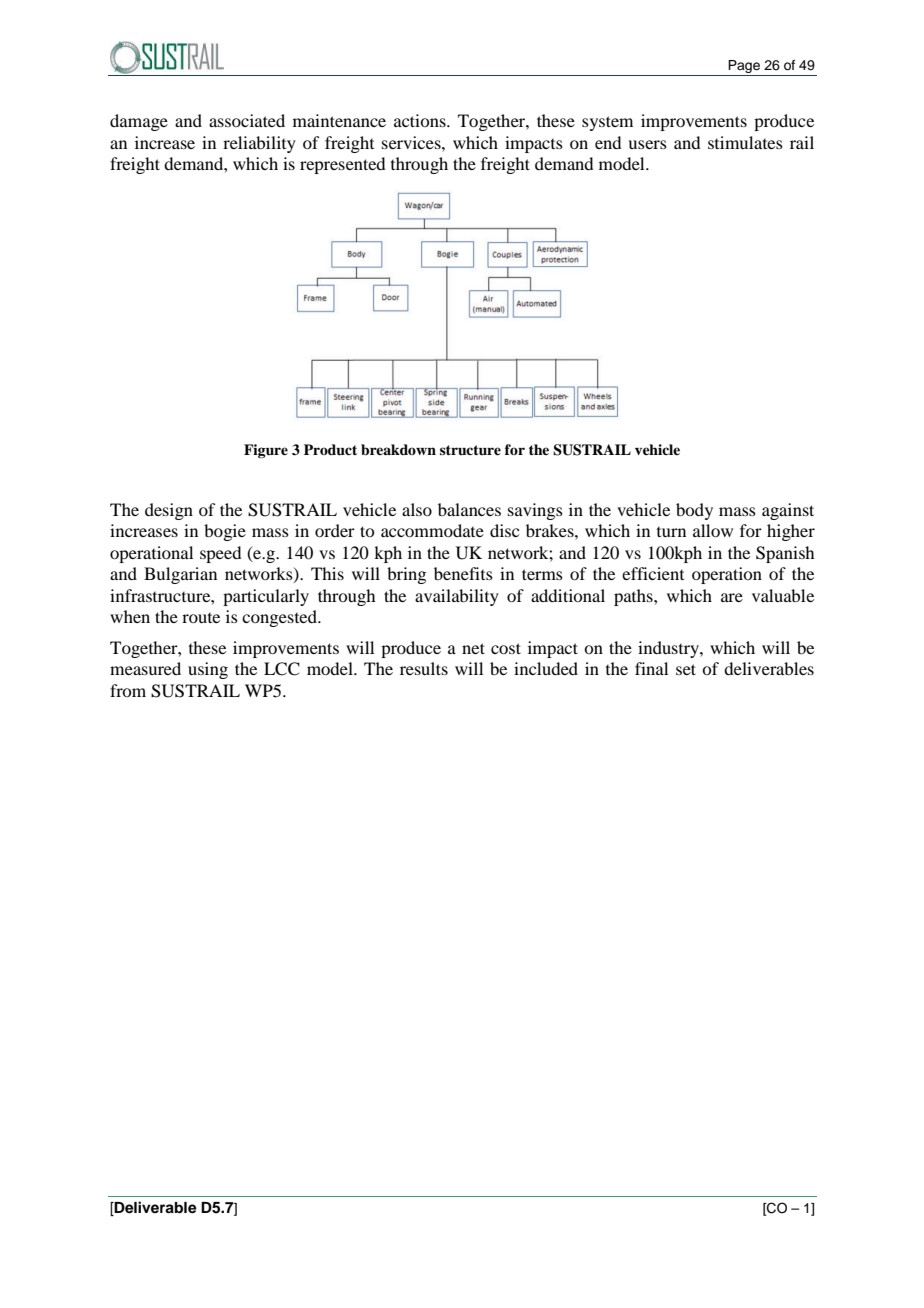 The width and height of the screenshot is (924, 1308). I want to click on using, so click(208, 670).
